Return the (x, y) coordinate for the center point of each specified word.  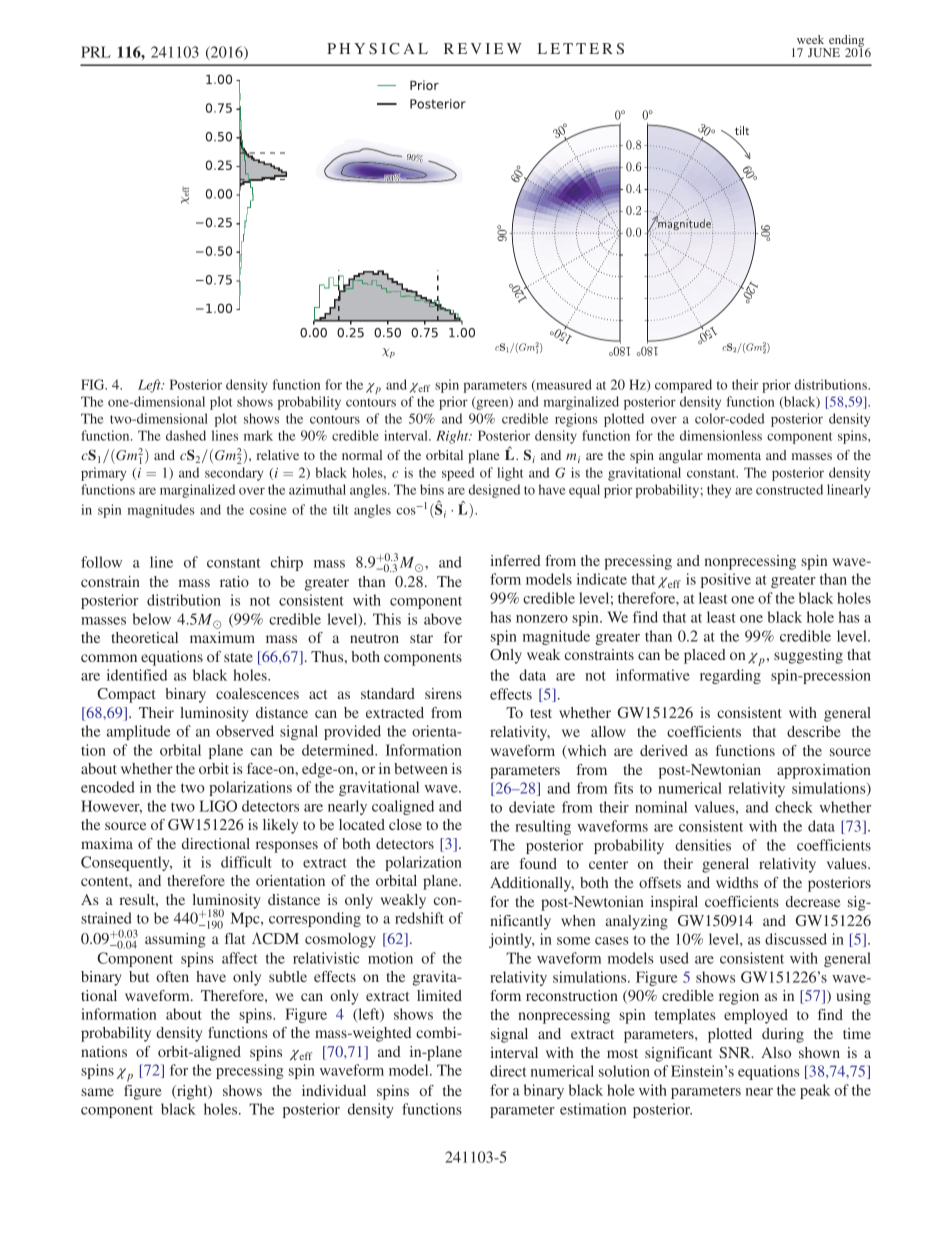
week (810, 39)
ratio (234, 581)
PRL (96, 52)
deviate (532, 807)
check (794, 807)
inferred (515, 560)
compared (683, 386)
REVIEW (483, 48)
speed (458, 474)
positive (726, 580)
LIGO (218, 806)
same (97, 1092)
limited (439, 995)
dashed (186, 435)
